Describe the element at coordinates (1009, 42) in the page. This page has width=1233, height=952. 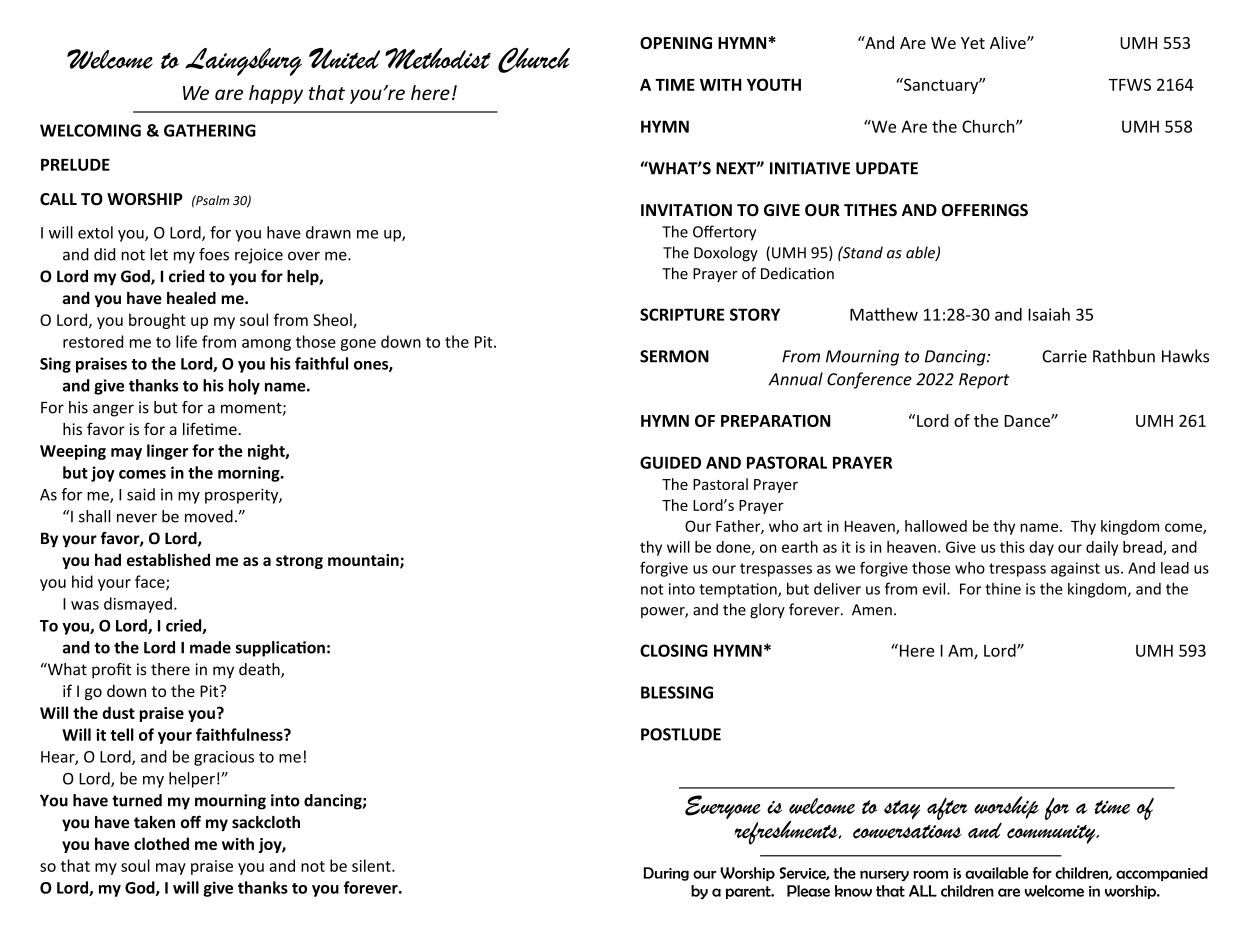
I see `Alive` at that location.
